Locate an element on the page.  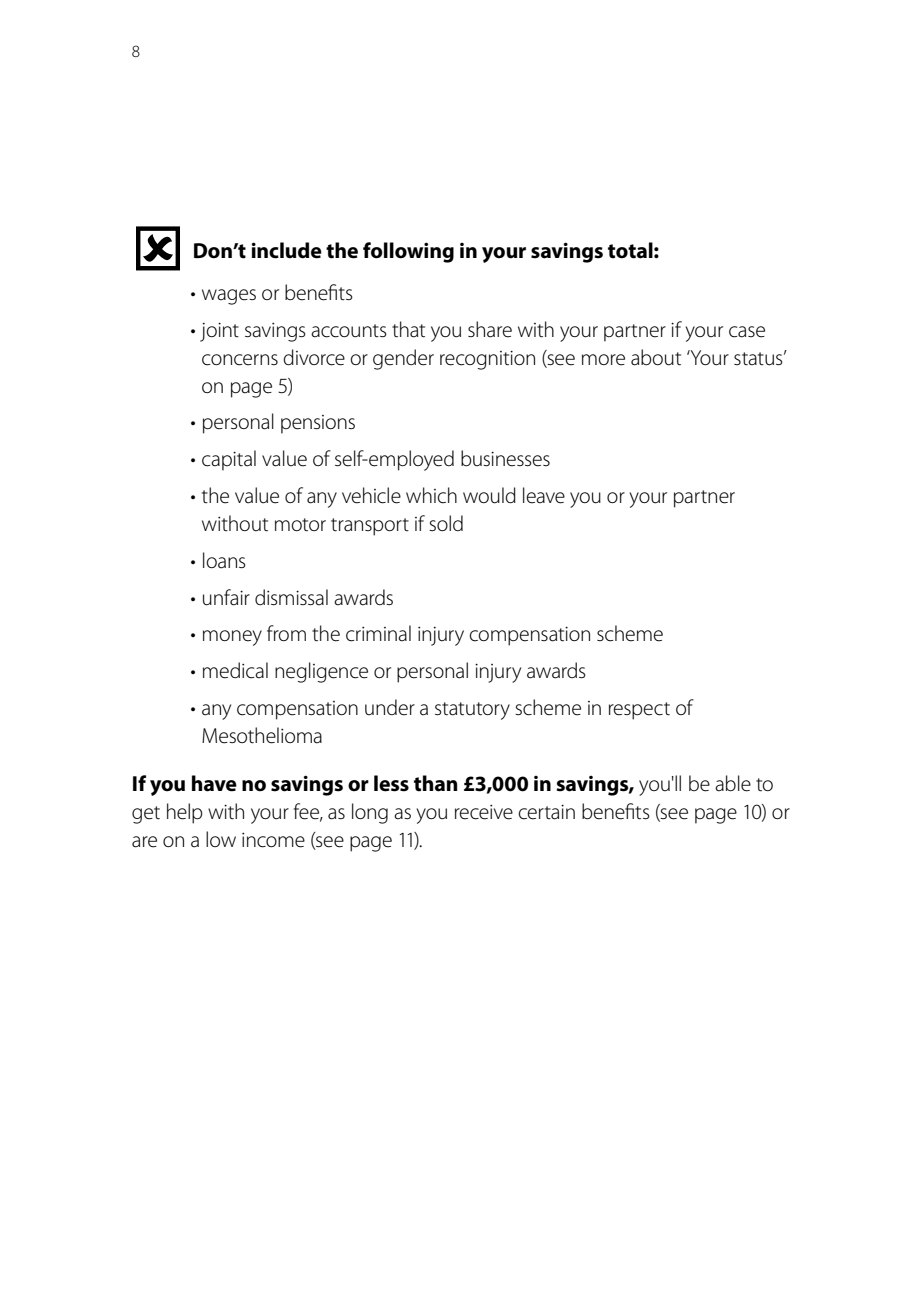
criminal is located at coordinates (378, 633).
